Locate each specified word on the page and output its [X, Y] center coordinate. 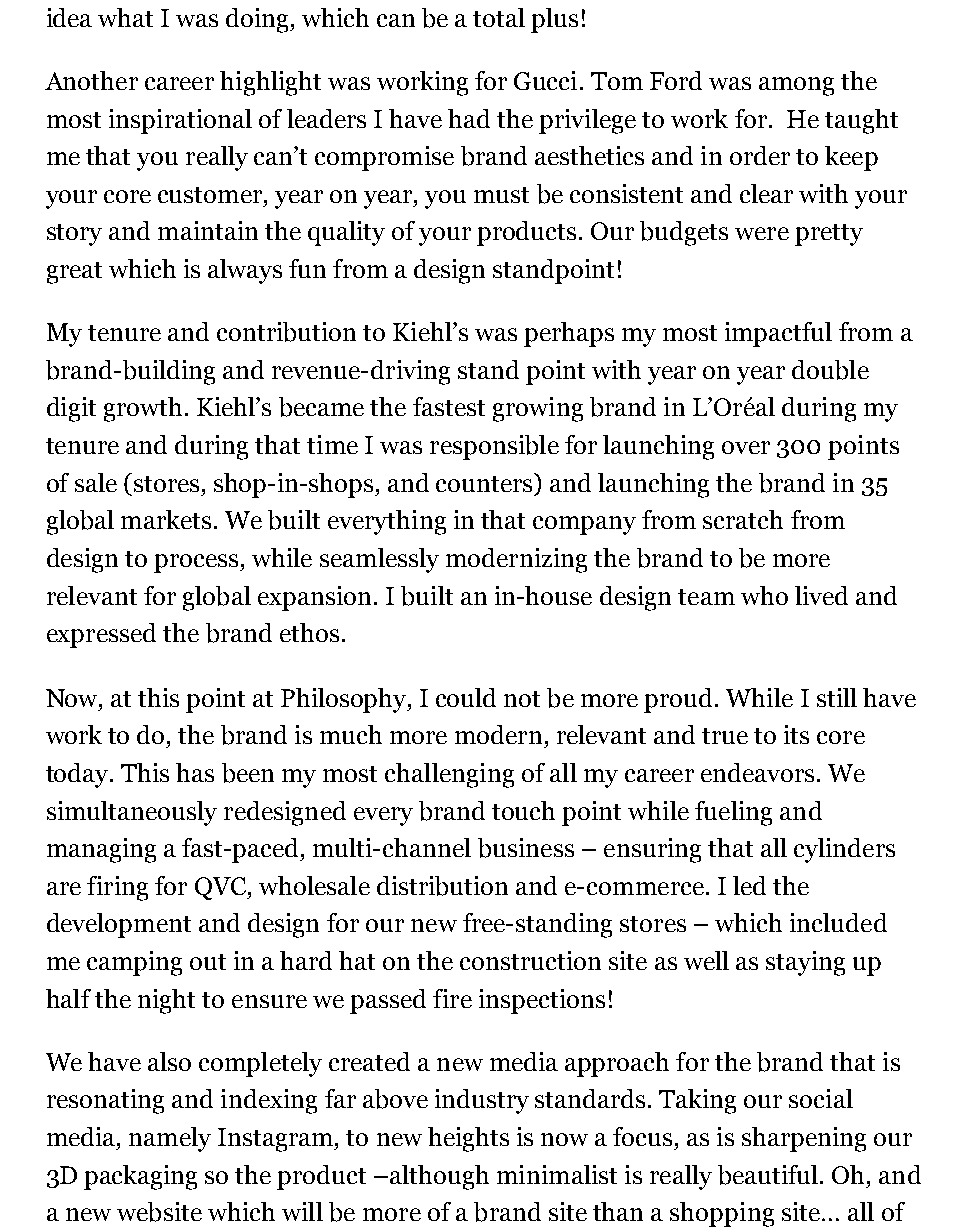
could [466, 697]
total [499, 17]
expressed [101, 635]
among [796, 86]
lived [821, 595]
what [125, 17]
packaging [140, 1177]
